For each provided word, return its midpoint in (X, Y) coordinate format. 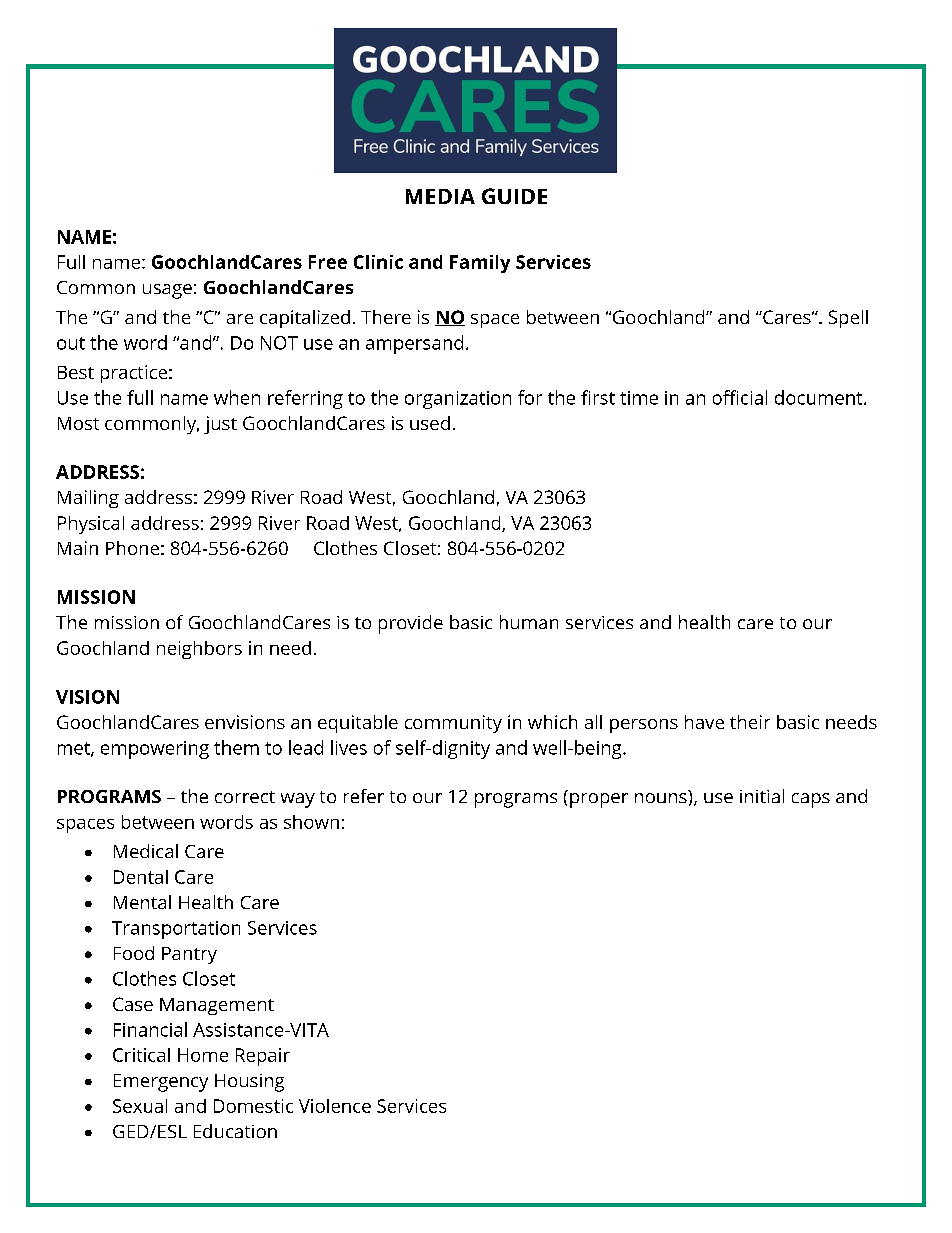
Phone (132, 548)
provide (411, 624)
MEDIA (440, 196)
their (750, 722)
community (453, 724)
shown (311, 822)
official (740, 397)
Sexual (140, 1106)
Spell (848, 319)
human (529, 622)
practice (134, 374)
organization (458, 400)
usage (167, 291)
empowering (155, 750)
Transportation (176, 930)
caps (811, 800)
